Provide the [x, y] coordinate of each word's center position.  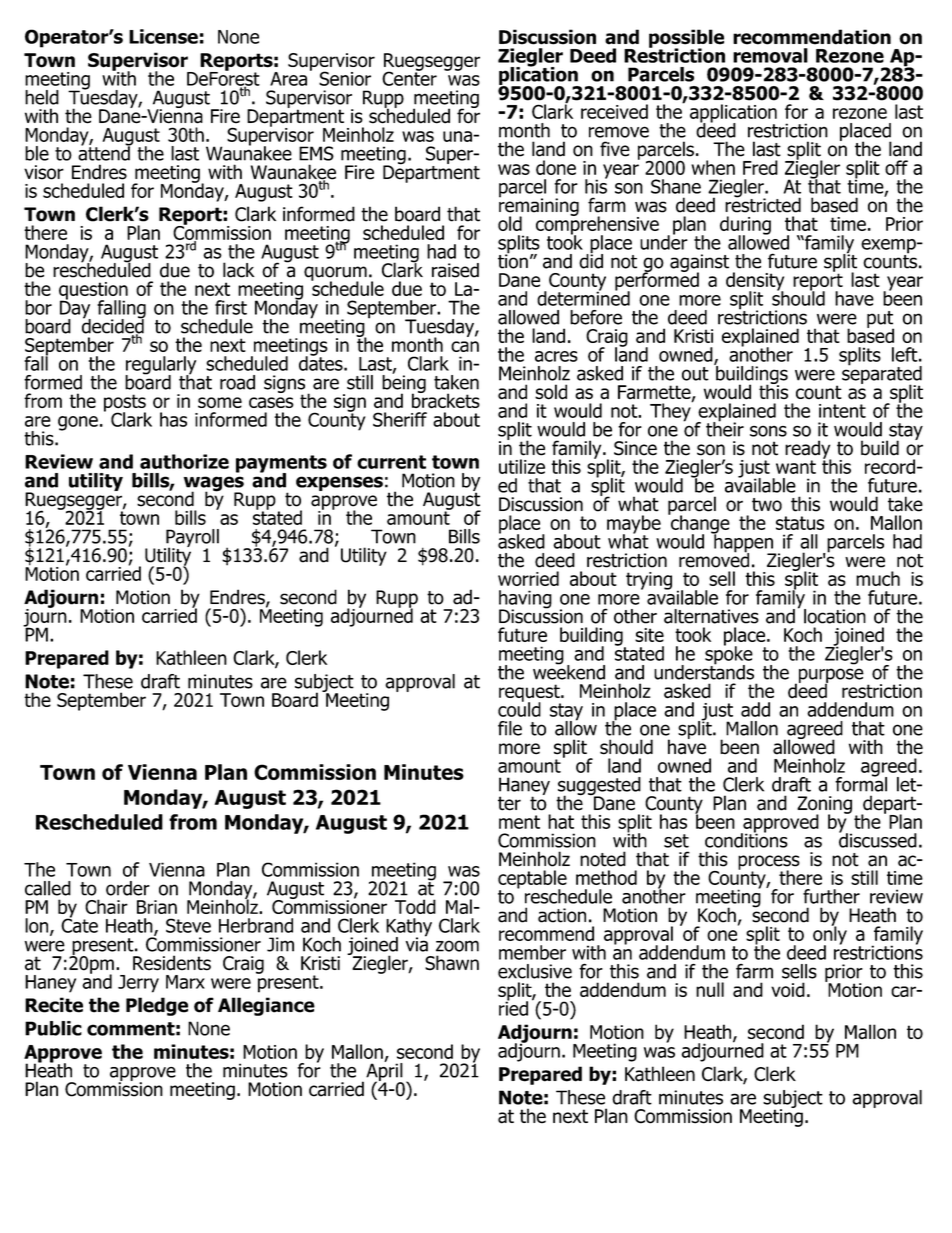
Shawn [452, 963]
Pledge [157, 1006]
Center [409, 77]
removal [770, 55]
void [788, 989]
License [163, 36]
